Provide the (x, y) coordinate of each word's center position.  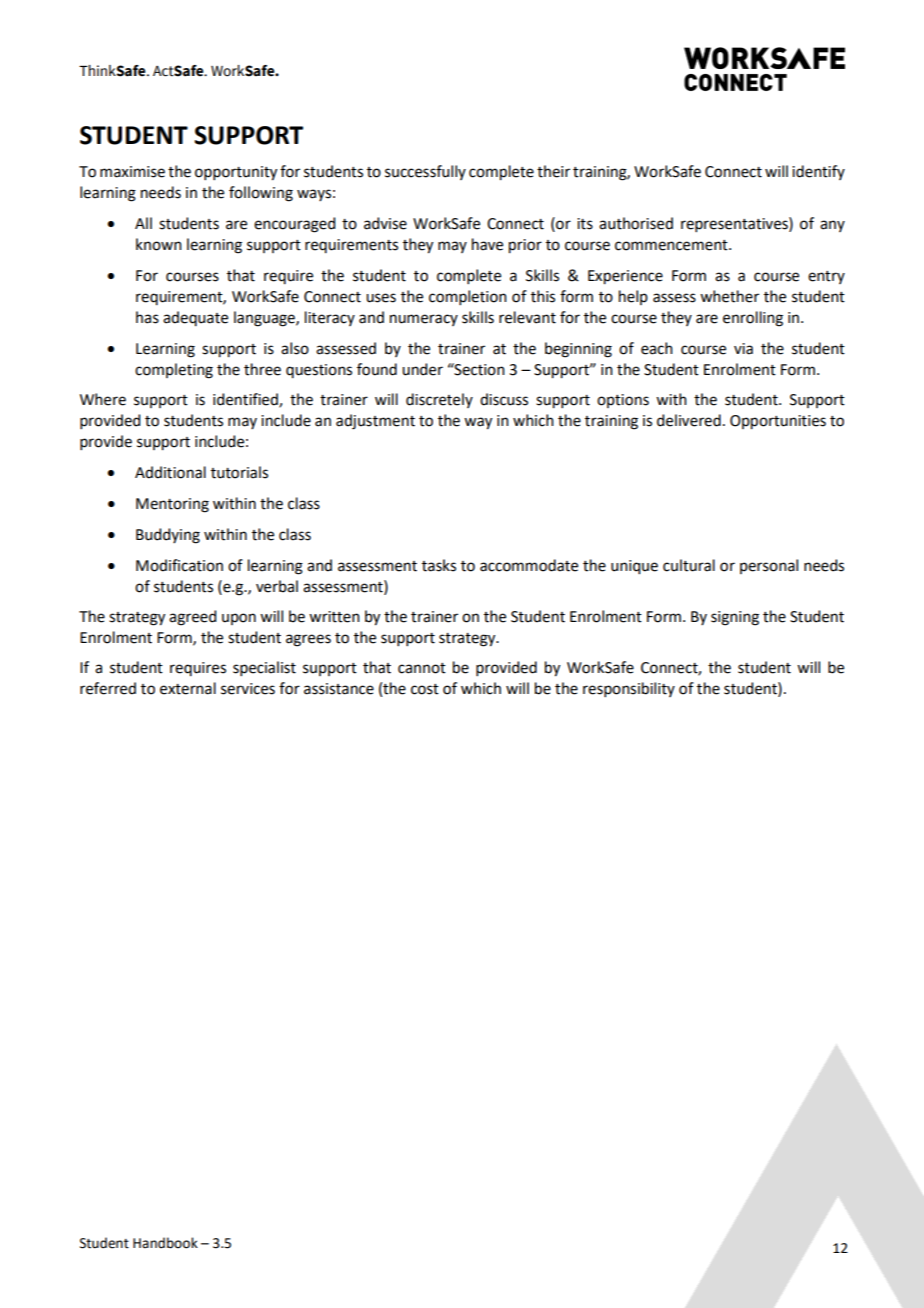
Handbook (165, 1243)
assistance (339, 689)
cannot (422, 668)
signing (735, 618)
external (188, 688)
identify (818, 172)
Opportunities (778, 422)
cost (425, 689)
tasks (439, 565)
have (487, 244)
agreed (192, 618)
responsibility (629, 689)
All (143, 223)
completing (174, 371)
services (248, 689)
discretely (439, 400)
